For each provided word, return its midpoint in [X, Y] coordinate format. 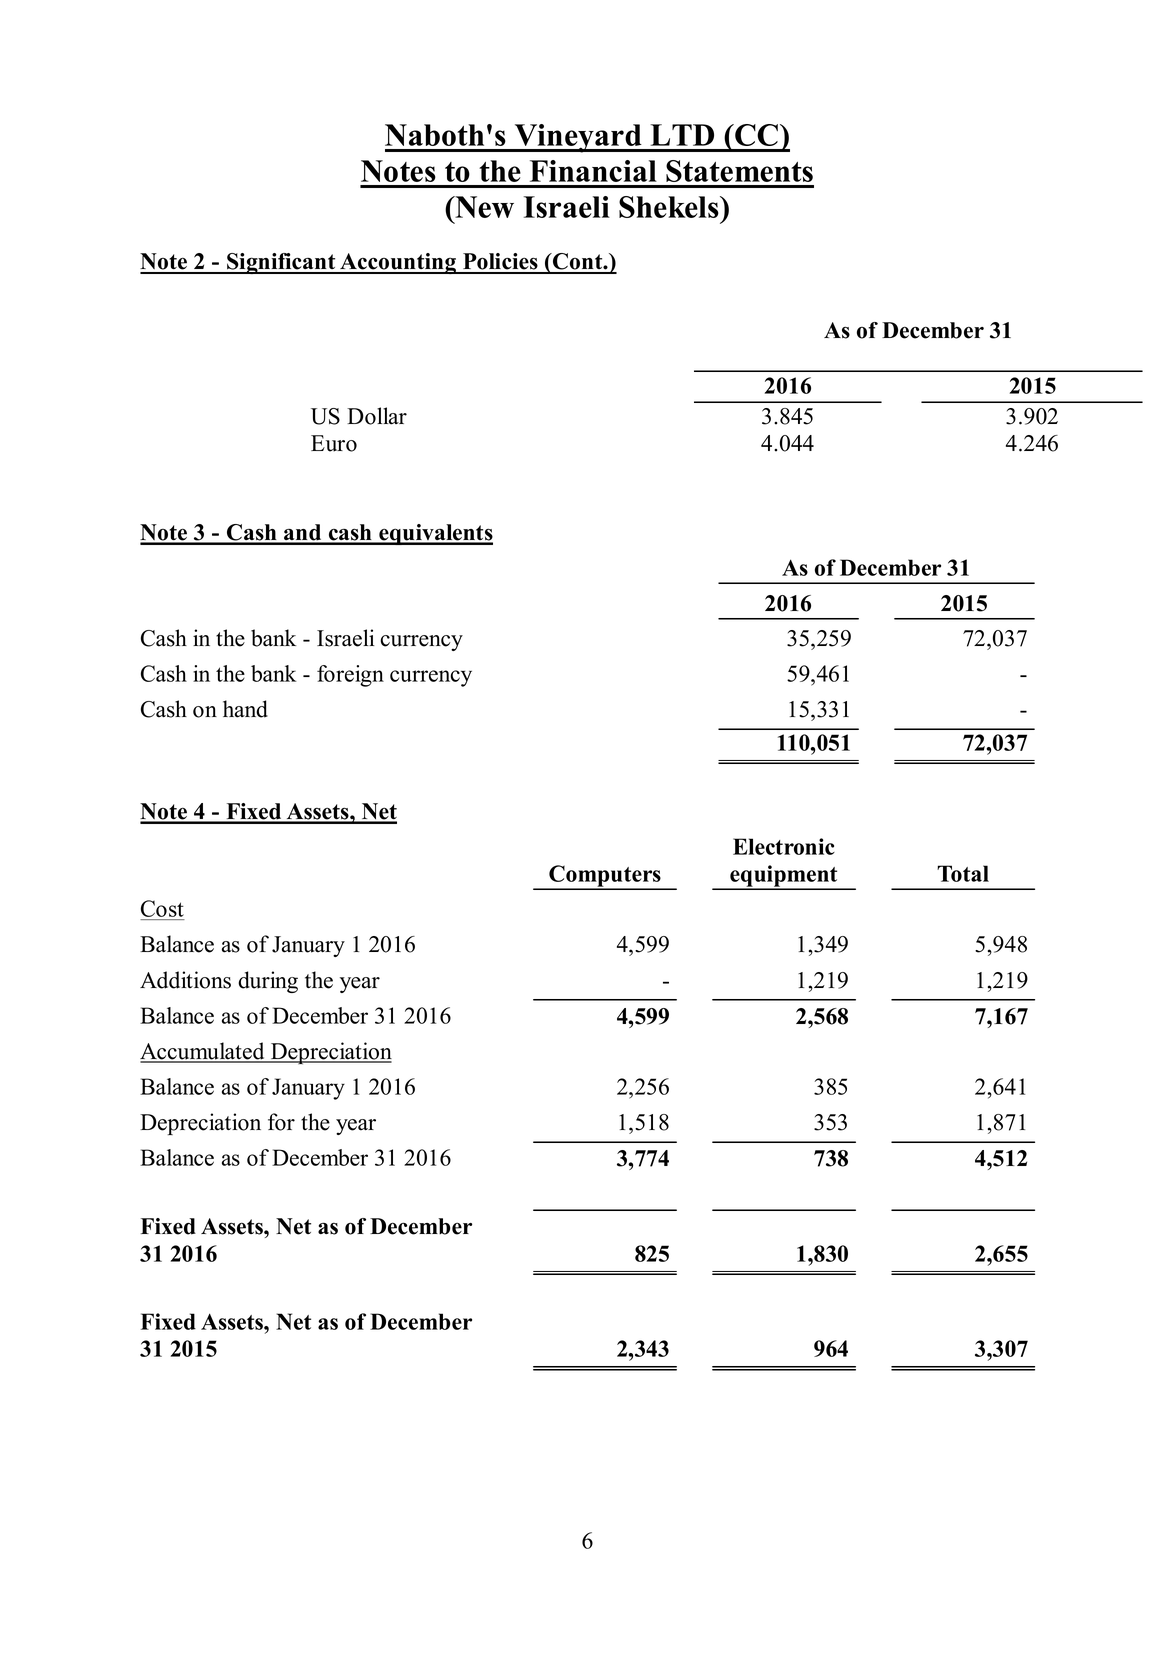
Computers [605, 877]
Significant [281, 263]
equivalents [435, 534]
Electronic [784, 846]
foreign [350, 676]
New [483, 207]
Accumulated [203, 1052]
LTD [682, 135]
